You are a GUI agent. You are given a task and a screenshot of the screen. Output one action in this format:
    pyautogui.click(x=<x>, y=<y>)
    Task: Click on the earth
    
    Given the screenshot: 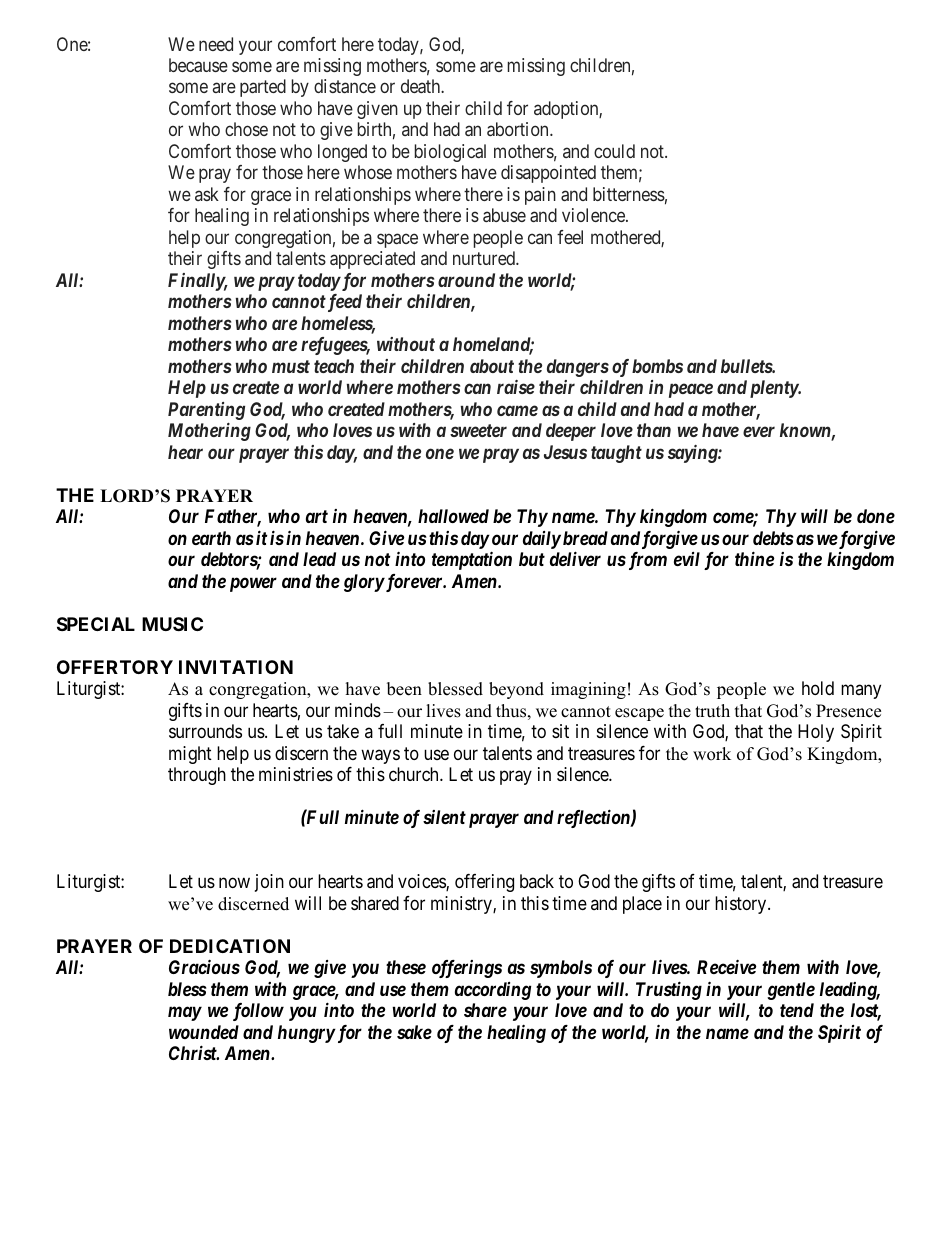 What is the action you would take?
    pyautogui.click(x=211, y=538)
